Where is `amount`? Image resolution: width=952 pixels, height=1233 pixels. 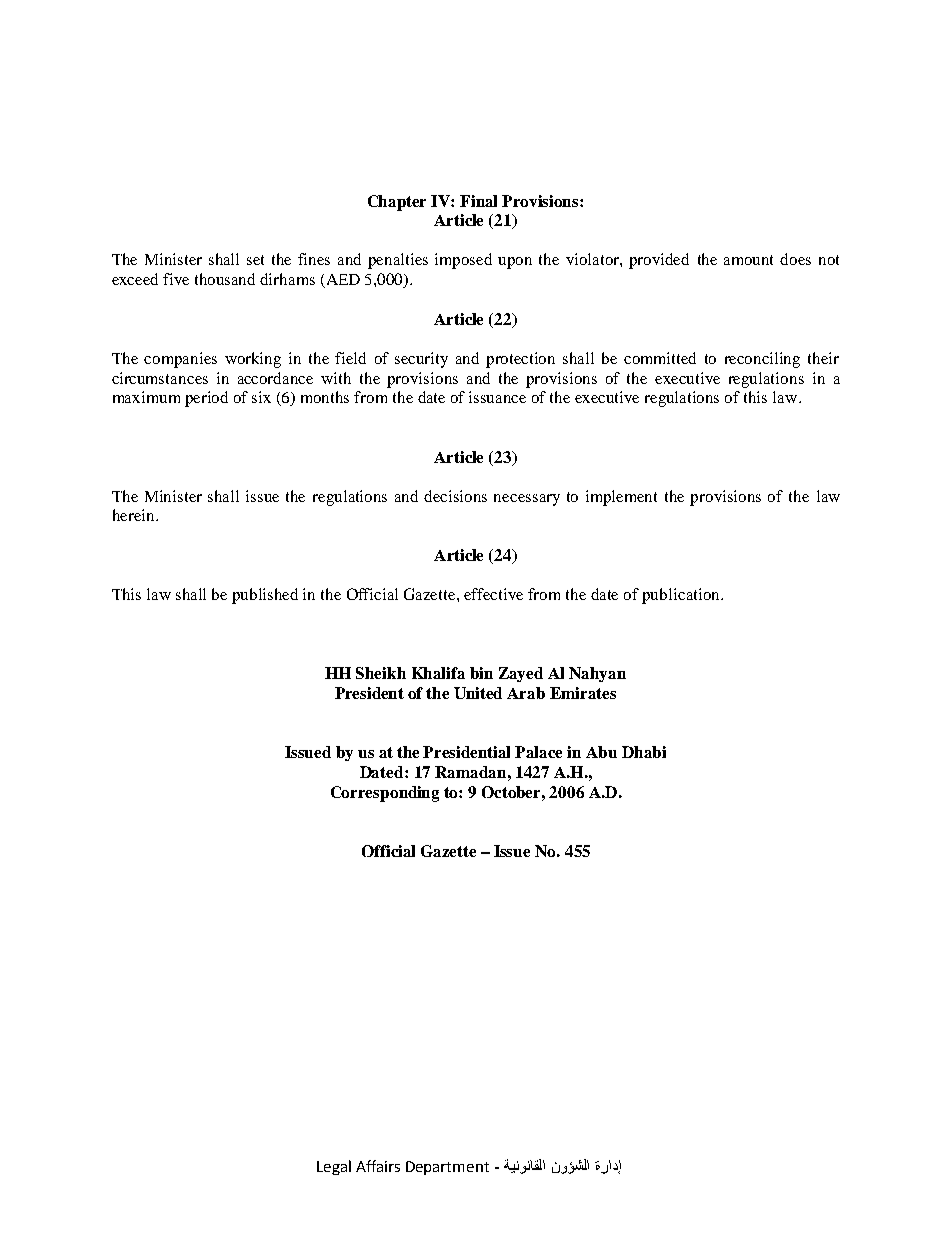
amount is located at coordinates (748, 260).
